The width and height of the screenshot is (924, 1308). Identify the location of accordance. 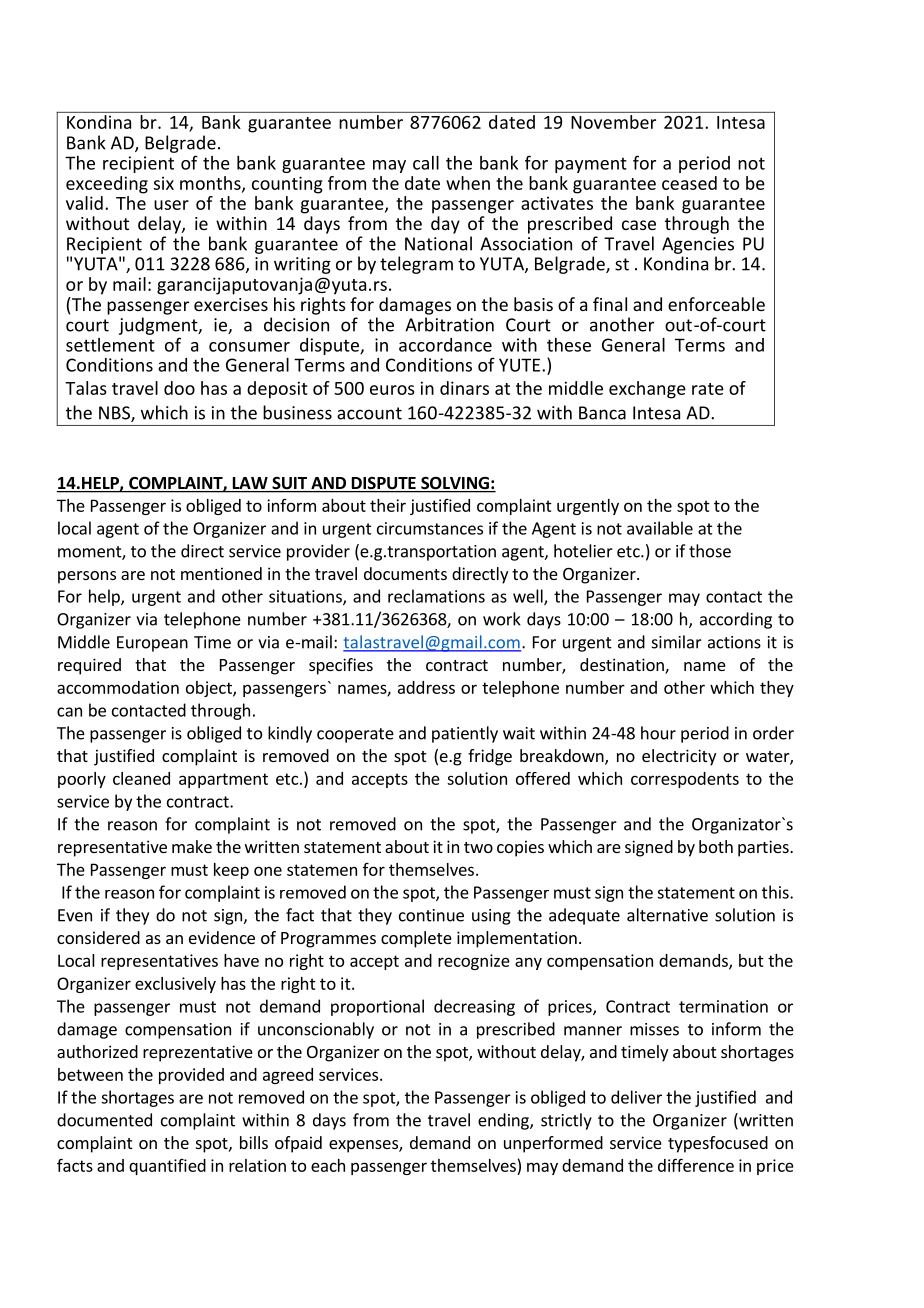
(445, 345).
